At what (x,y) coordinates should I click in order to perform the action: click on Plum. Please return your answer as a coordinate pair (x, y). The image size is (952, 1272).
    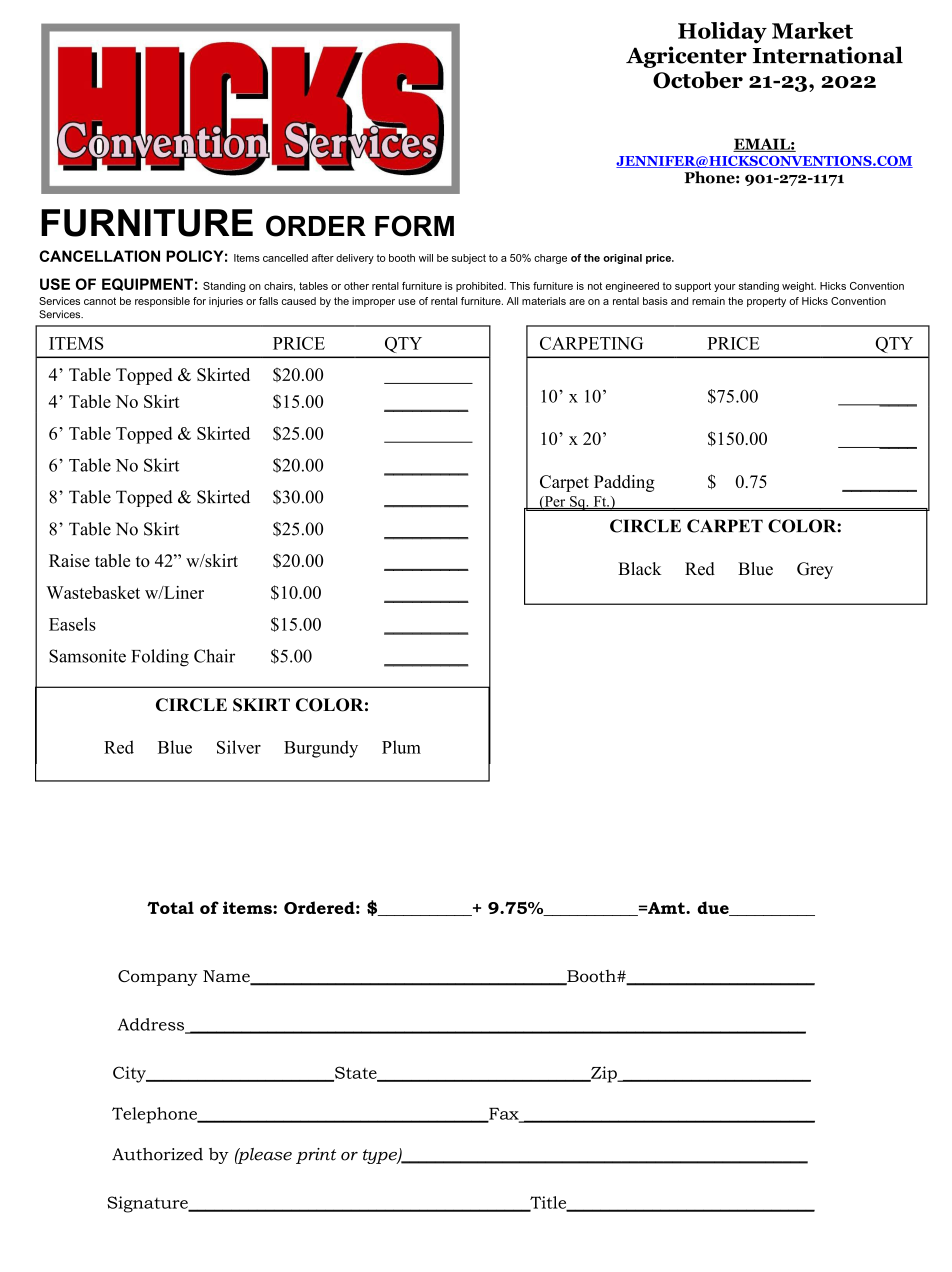
    Looking at the image, I should click on (401, 747).
